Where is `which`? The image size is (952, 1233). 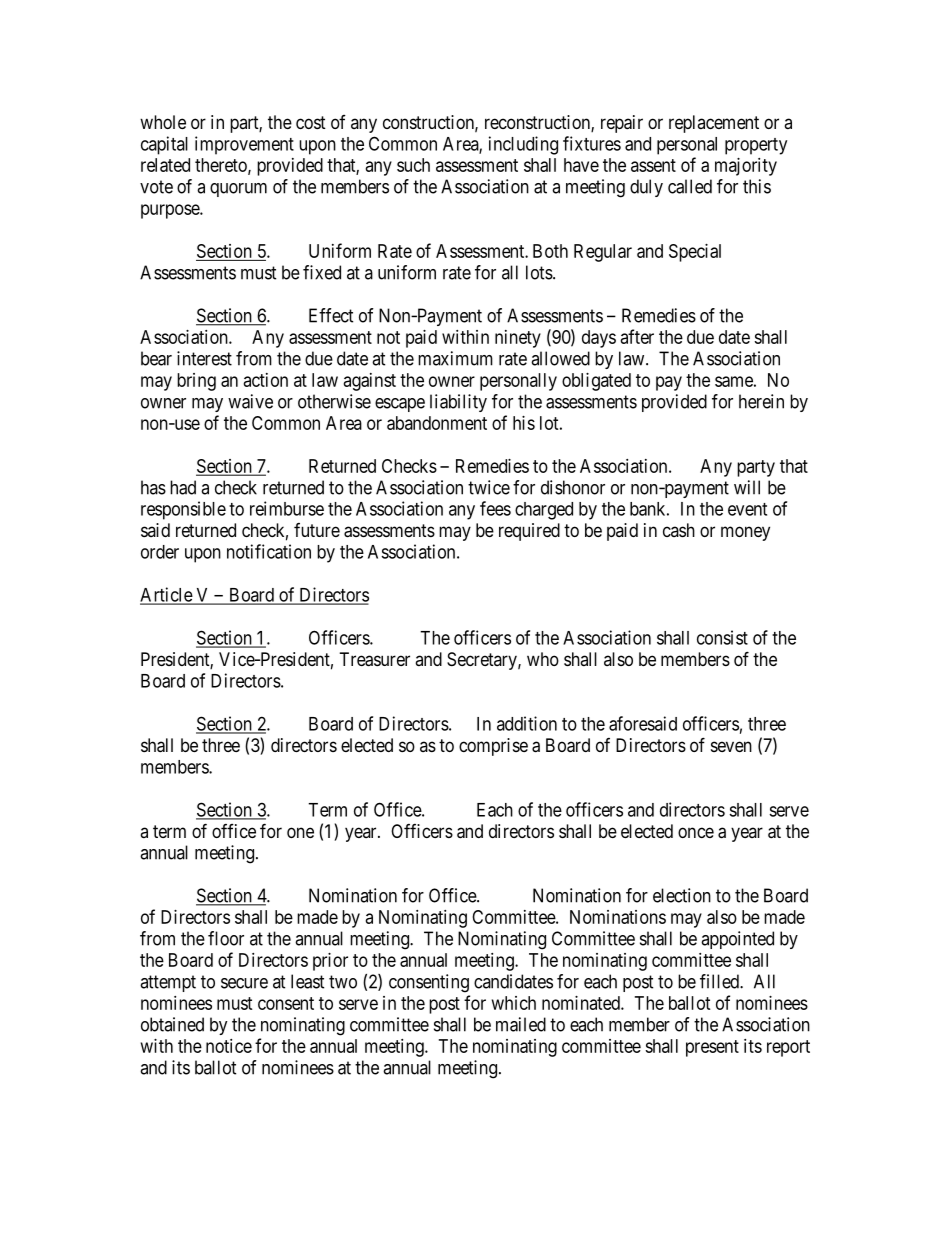
which is located at coordinates (514, 1003).
